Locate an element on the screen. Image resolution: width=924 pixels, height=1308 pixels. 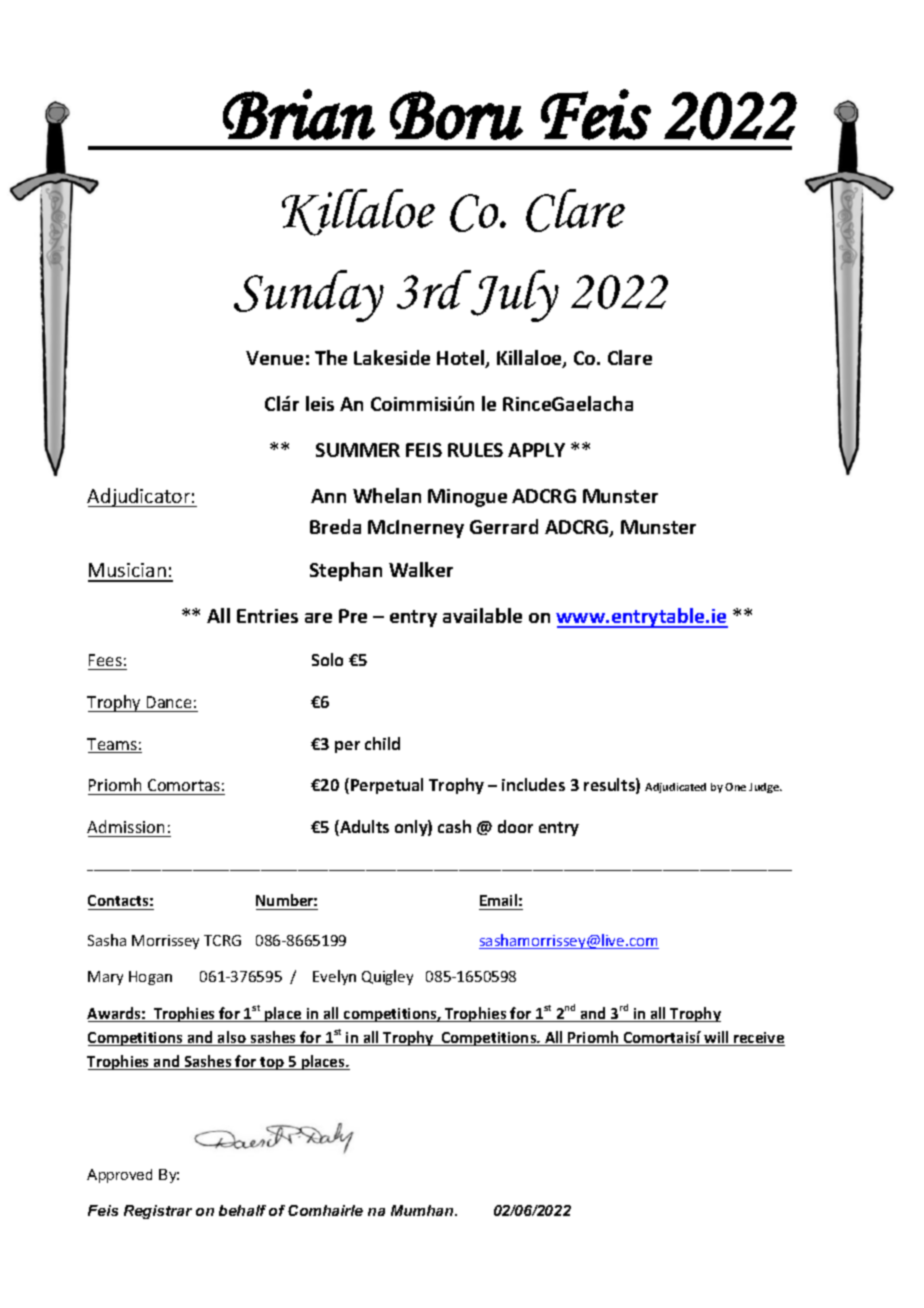
available is located at coordinates (482, 615).
